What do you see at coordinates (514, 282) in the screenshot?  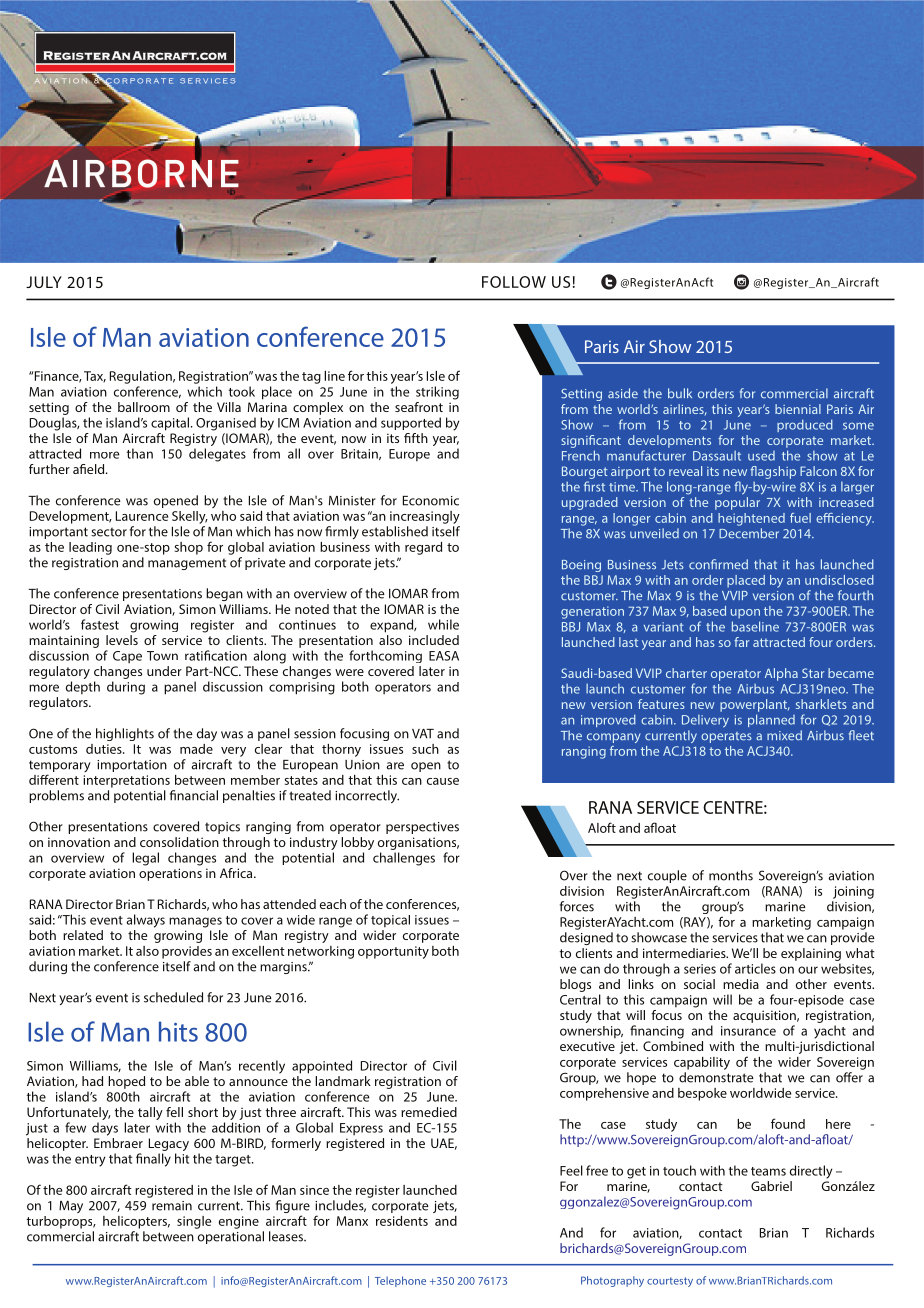 I see `FOLLOW` at bounding box center [514, 282].
